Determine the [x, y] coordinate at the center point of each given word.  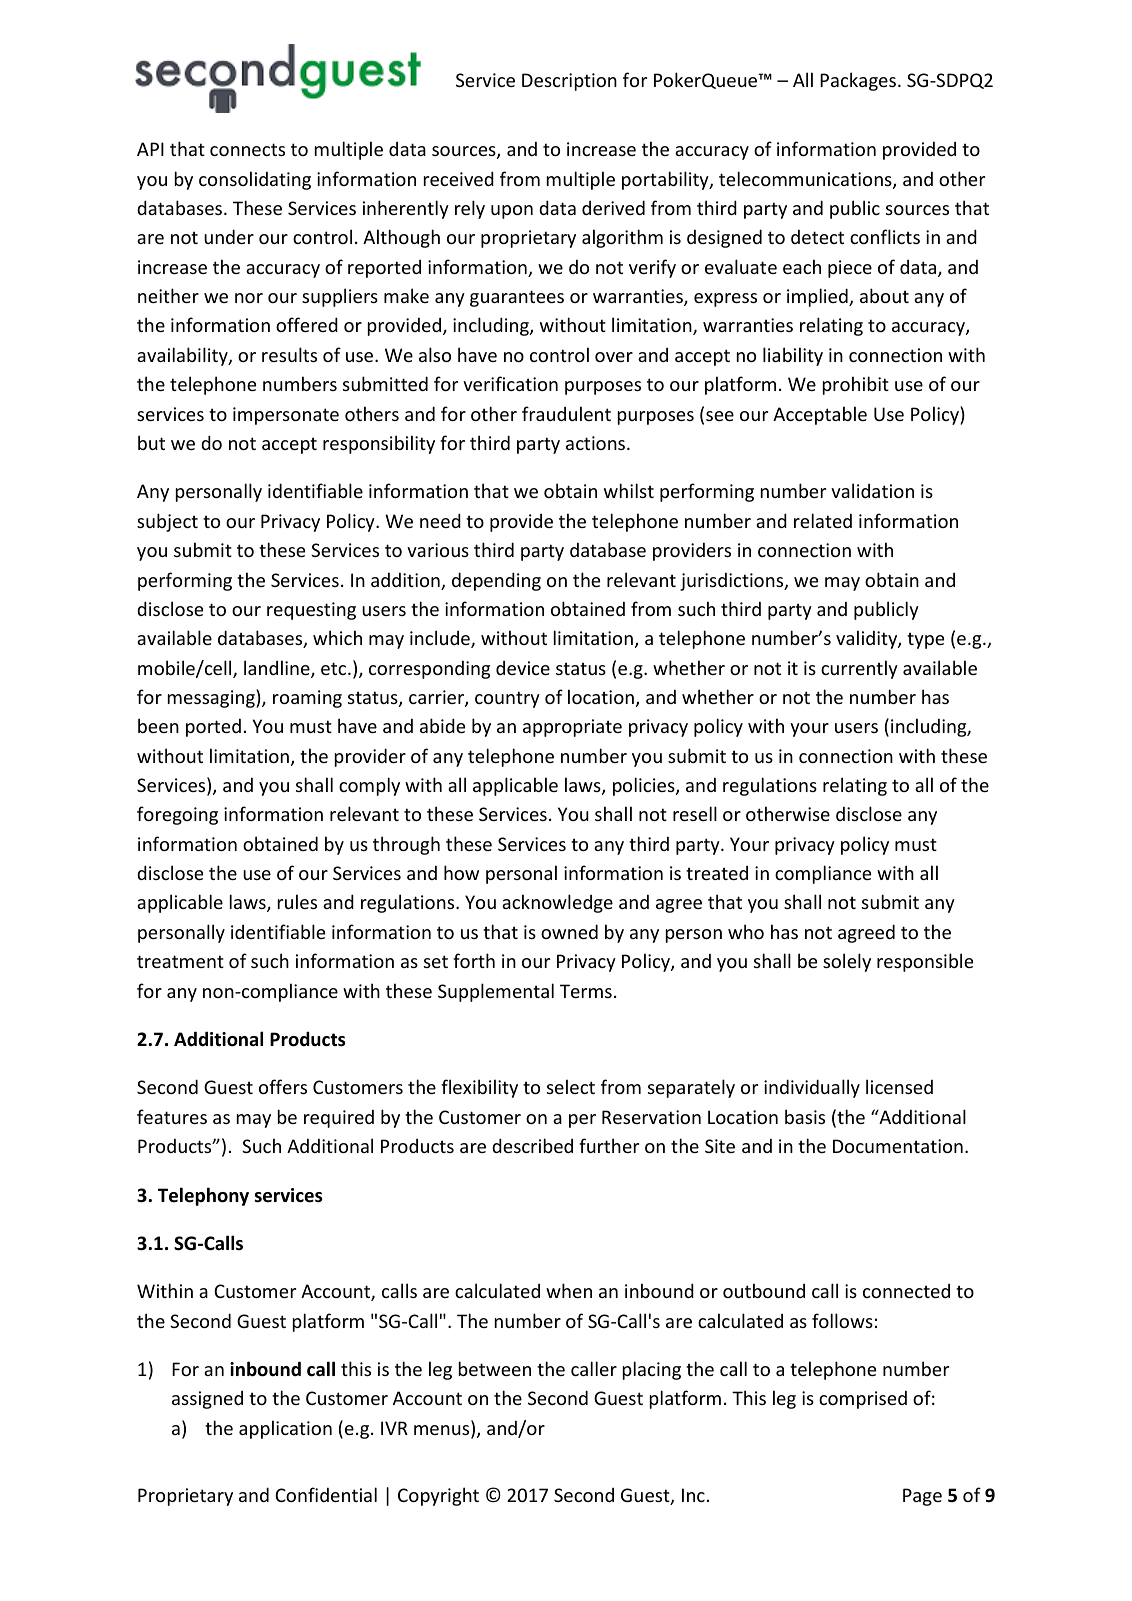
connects [247, 149]
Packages [858, 81]
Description [569, 82]
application [285, 1429]
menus [443, 1431]
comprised [863, 1399]
